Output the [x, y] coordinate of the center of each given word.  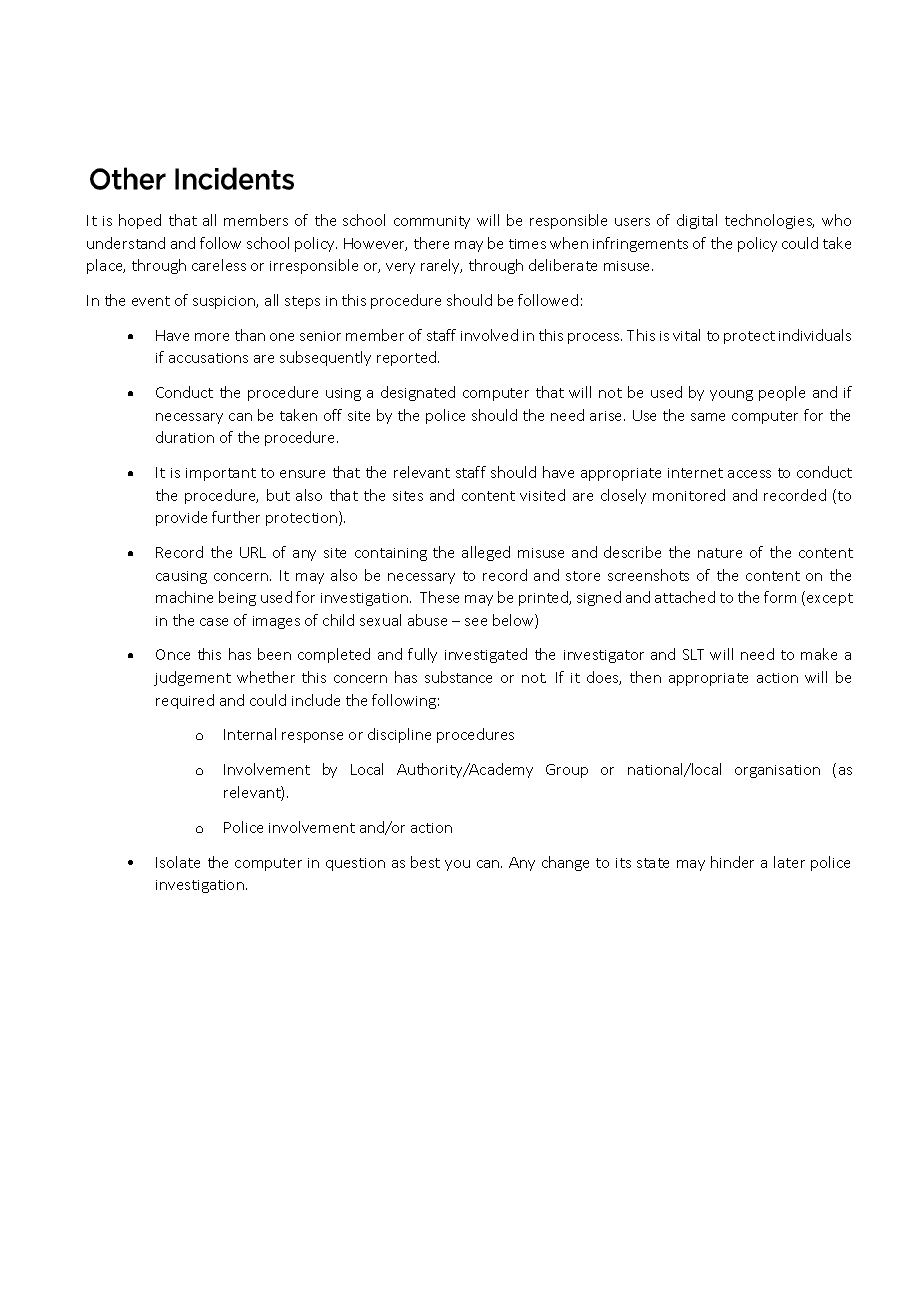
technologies [769, 221]
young [731, 395]
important [221, 474]
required [185, 701]
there [431, 243]
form [780, 597]
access [749, 474]
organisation [777, 771]
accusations [208, 358]
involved [489, 335]
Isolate [178, 862]
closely [623, 496]
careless [219, 265]
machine [184, 597]
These [439, 597]
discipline [399, 735]
